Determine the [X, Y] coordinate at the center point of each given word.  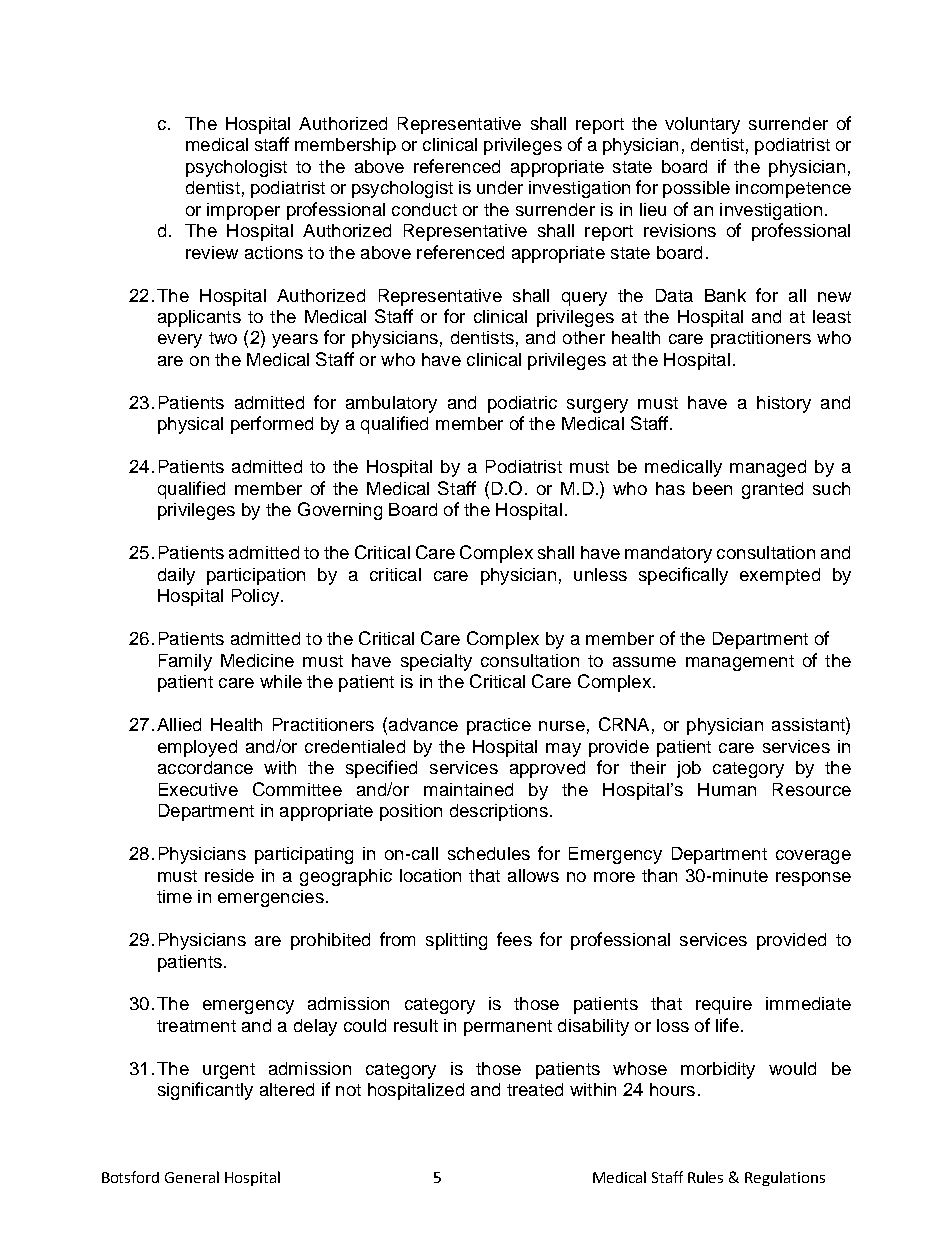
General [192, 1177]
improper [243, 211]
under [500, 187]
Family [185, 662]
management [740, 663]
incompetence [793, 189]
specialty [436, 662]
